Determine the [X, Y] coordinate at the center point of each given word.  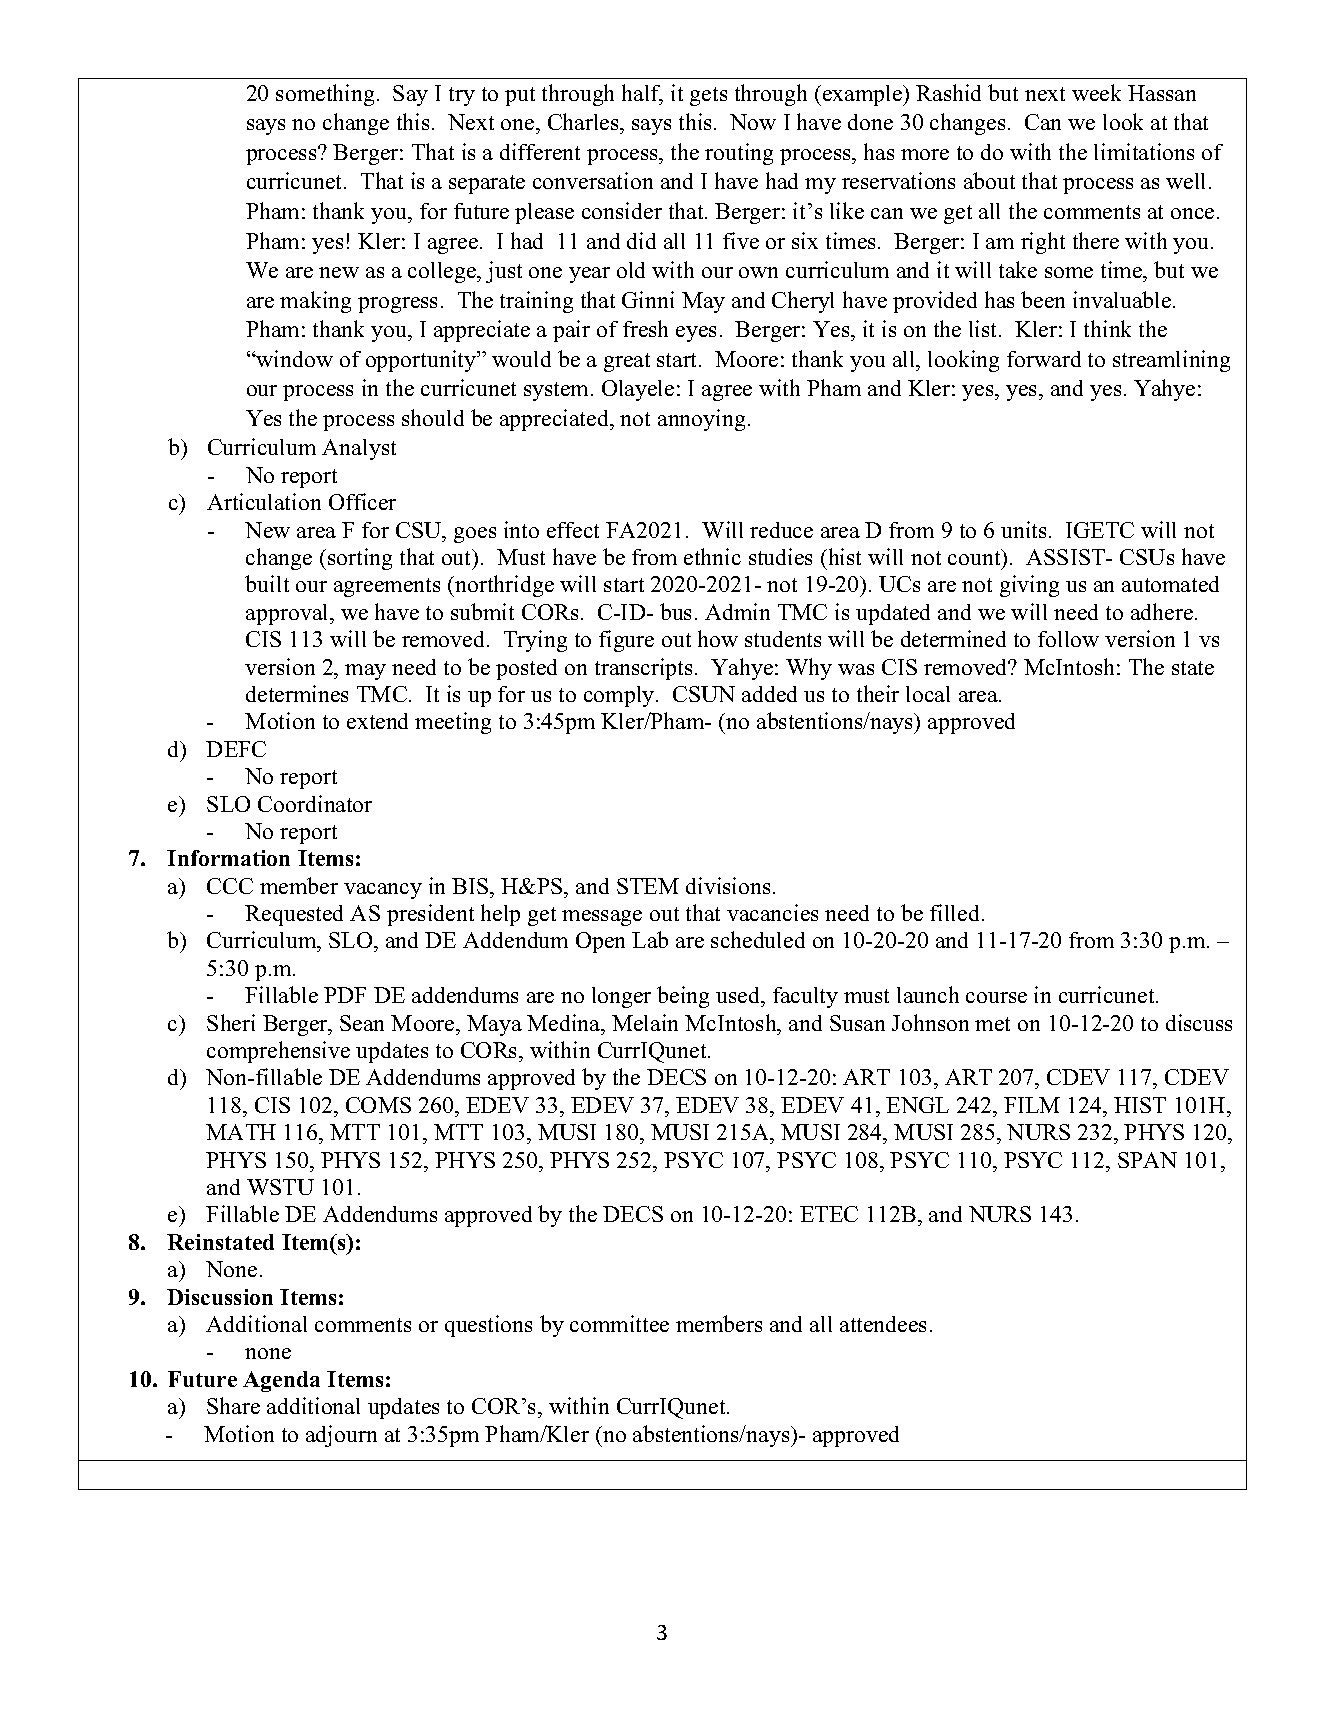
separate [487, 184]
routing [739, 154]
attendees [883, 1324]
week [1096, 92]
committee [619, 1323]
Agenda [281, 1381]
